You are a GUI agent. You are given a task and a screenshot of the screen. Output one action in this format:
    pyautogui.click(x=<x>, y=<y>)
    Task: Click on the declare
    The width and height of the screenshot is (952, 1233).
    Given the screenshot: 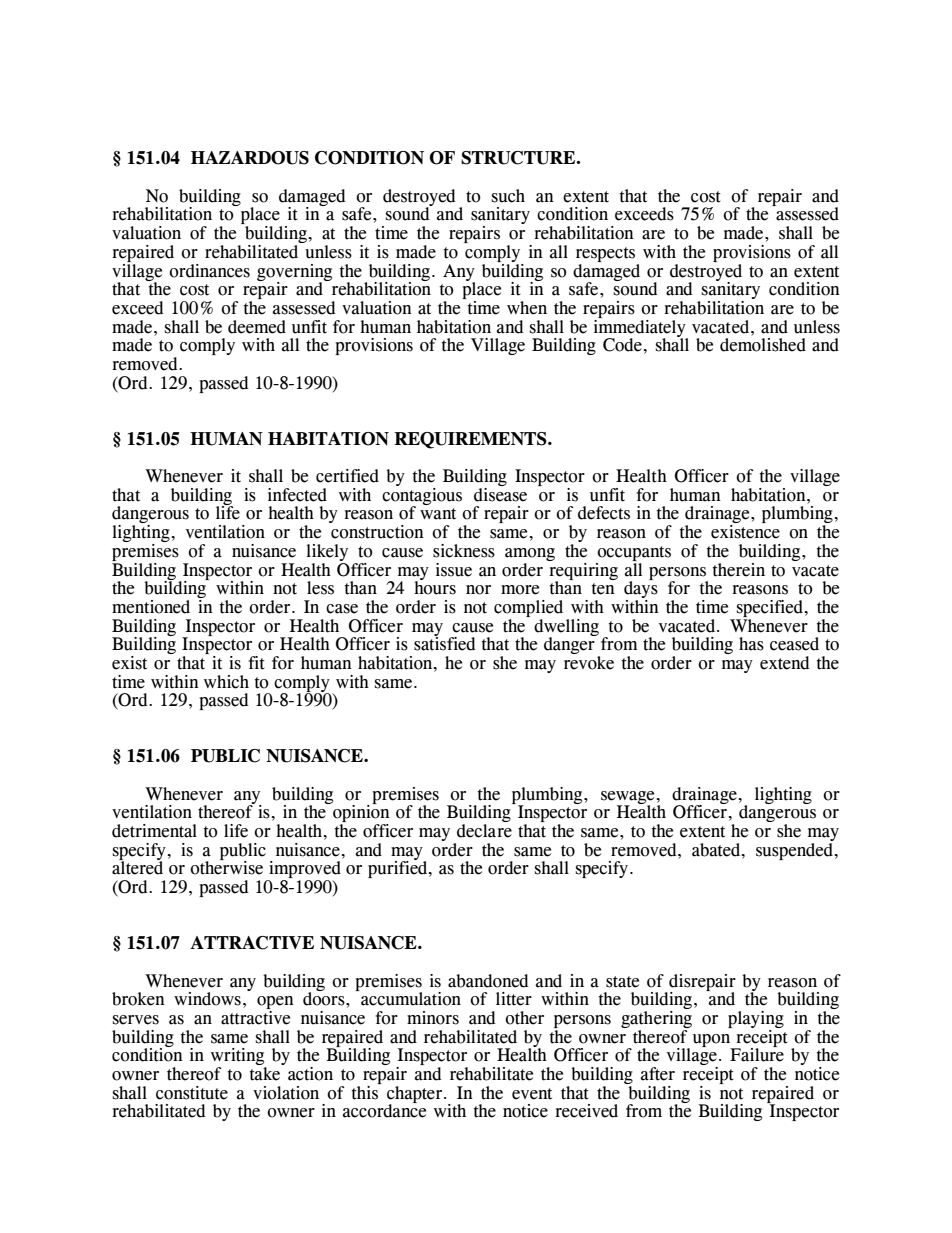 What is the action you would take?
    pyautogui.click(x=484, y=831)
